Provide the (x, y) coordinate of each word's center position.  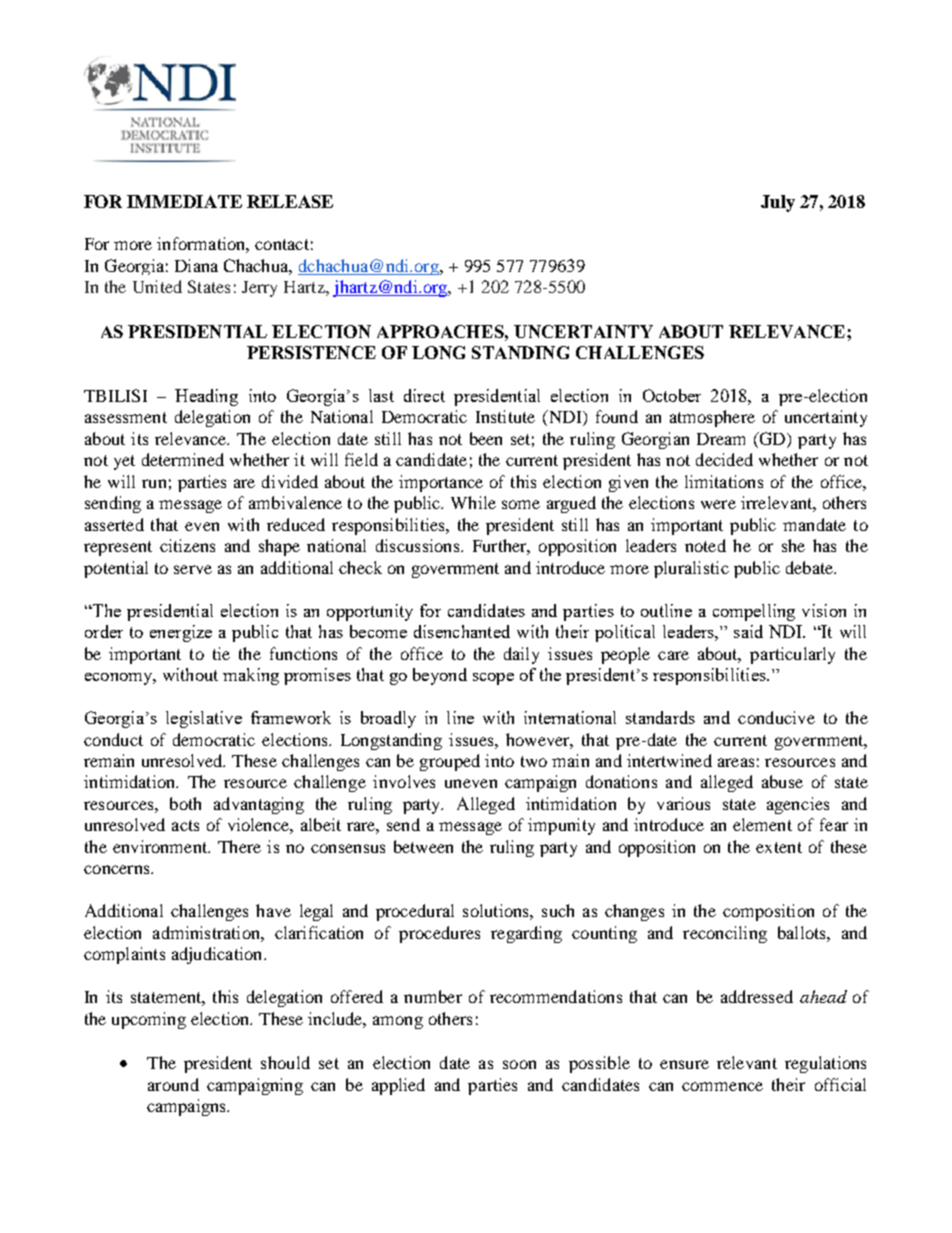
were (718, 504)
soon (519, 1064)
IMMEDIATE (184, 201)
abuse (782, 781)
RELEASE (290, 201)
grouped (450, 762)
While (473, 502)
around (173, 1084)
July (778, 203)
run (154, 483)
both (185, 803)
